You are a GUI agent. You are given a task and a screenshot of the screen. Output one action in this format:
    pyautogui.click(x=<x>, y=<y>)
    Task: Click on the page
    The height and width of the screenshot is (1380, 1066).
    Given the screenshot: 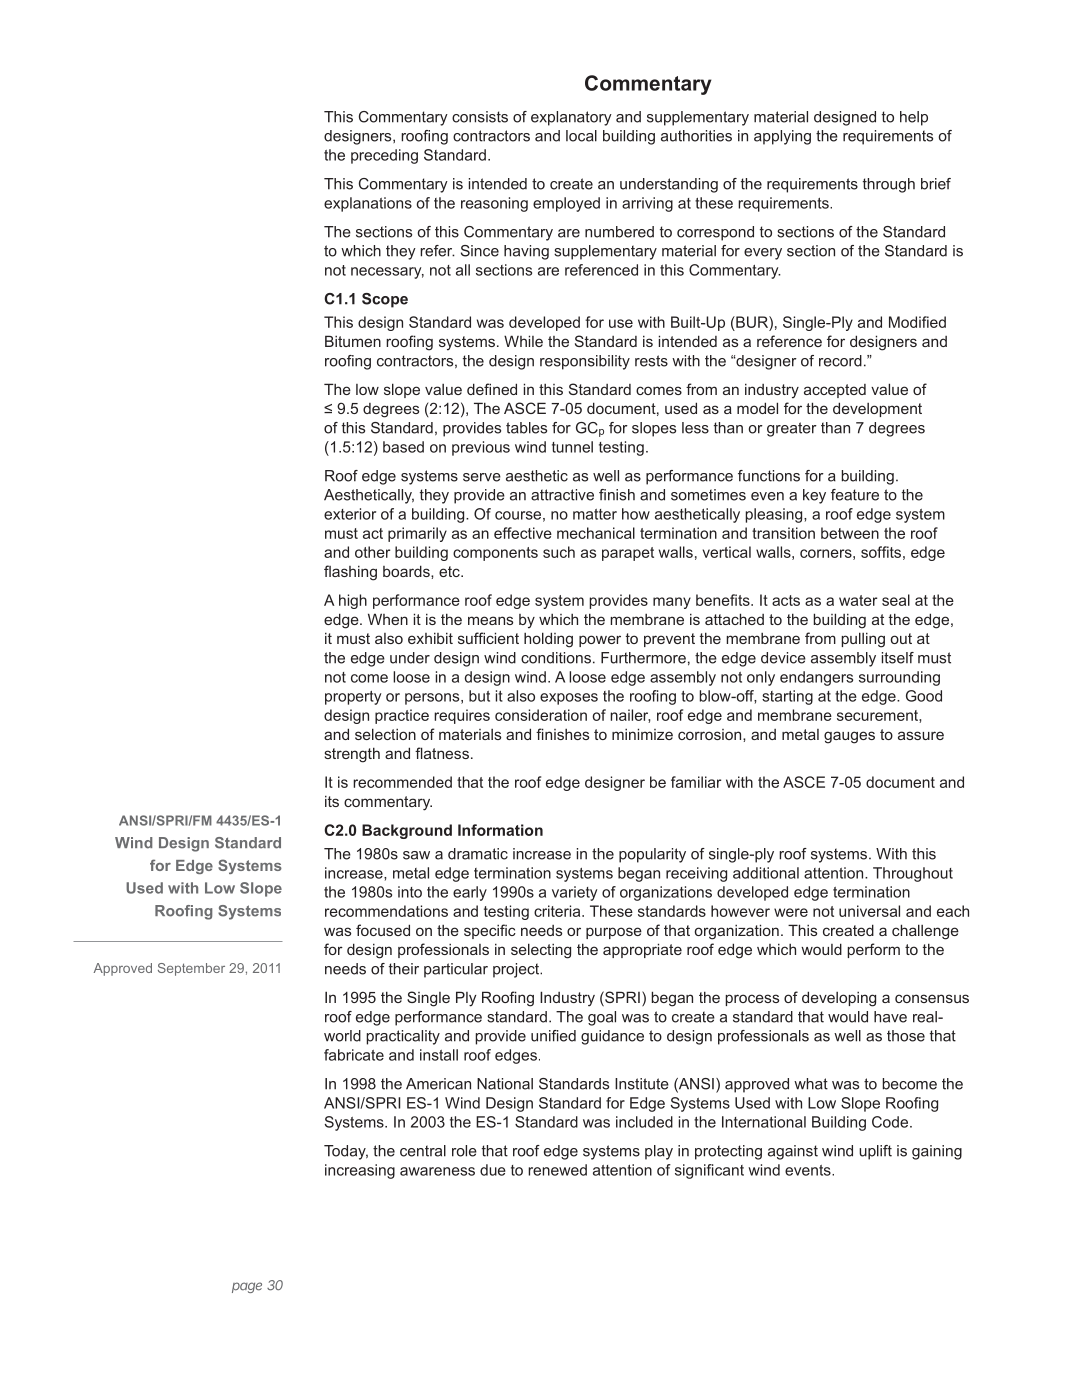 What is the action you would take?
    pyautogui.click(x=247, y=1287)
